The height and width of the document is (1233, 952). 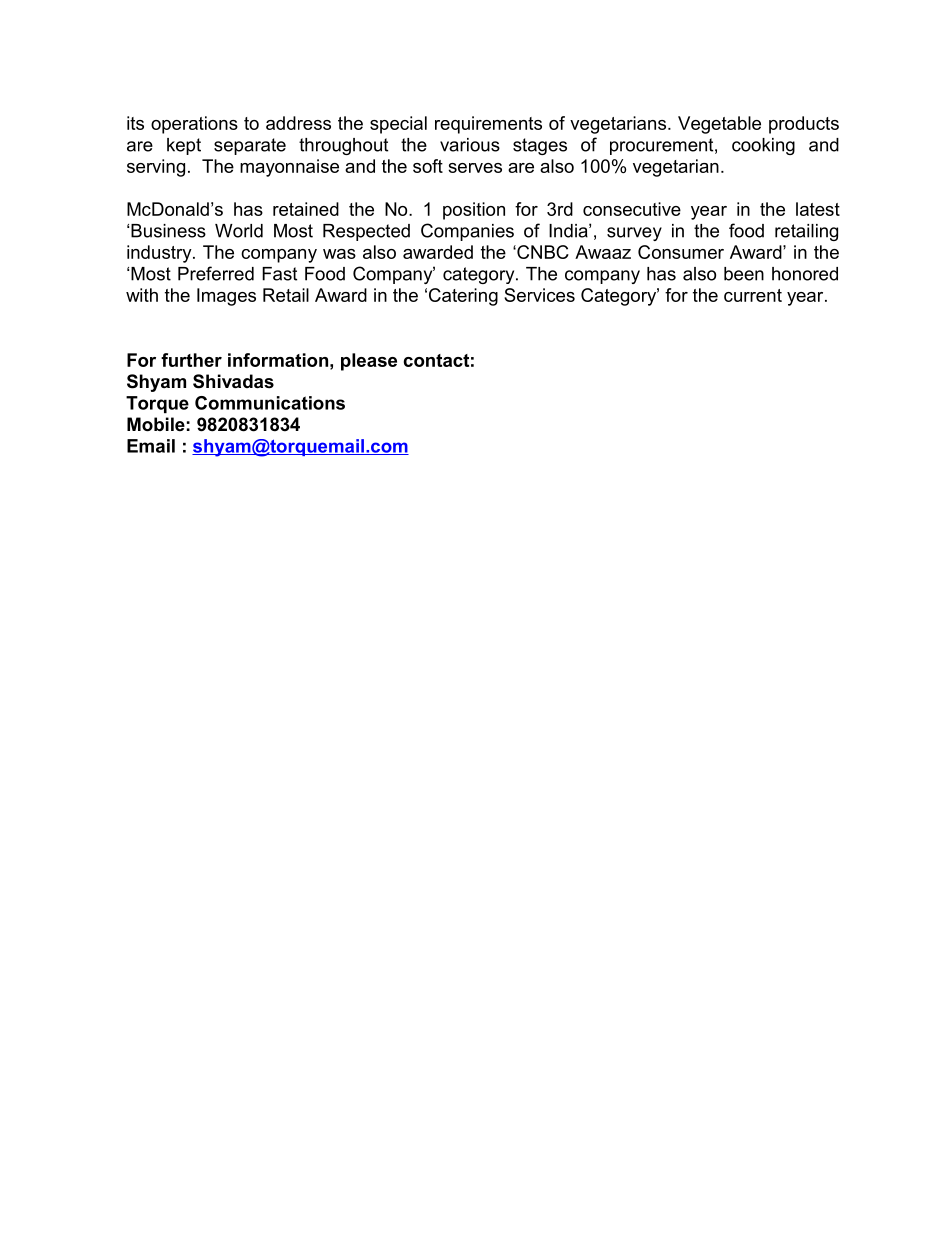 I want to click on Vegetable, so click(x=719, y=125).
